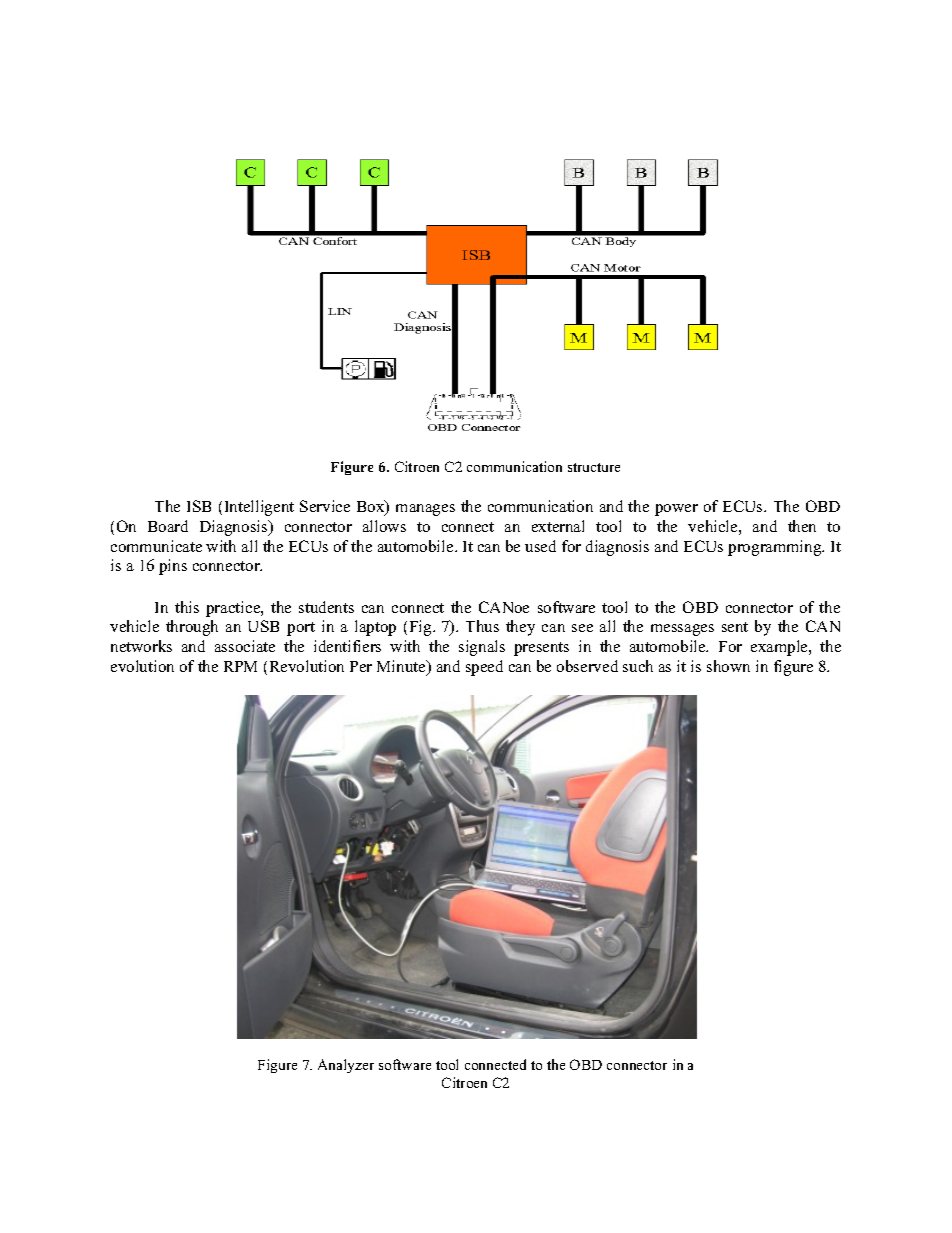 Image resolution: width=952 pixels, height=1233 pixels. What do you see at coordinates (192, 628) in the screenshot?
I see `through` at bounding box center [192, 628].
